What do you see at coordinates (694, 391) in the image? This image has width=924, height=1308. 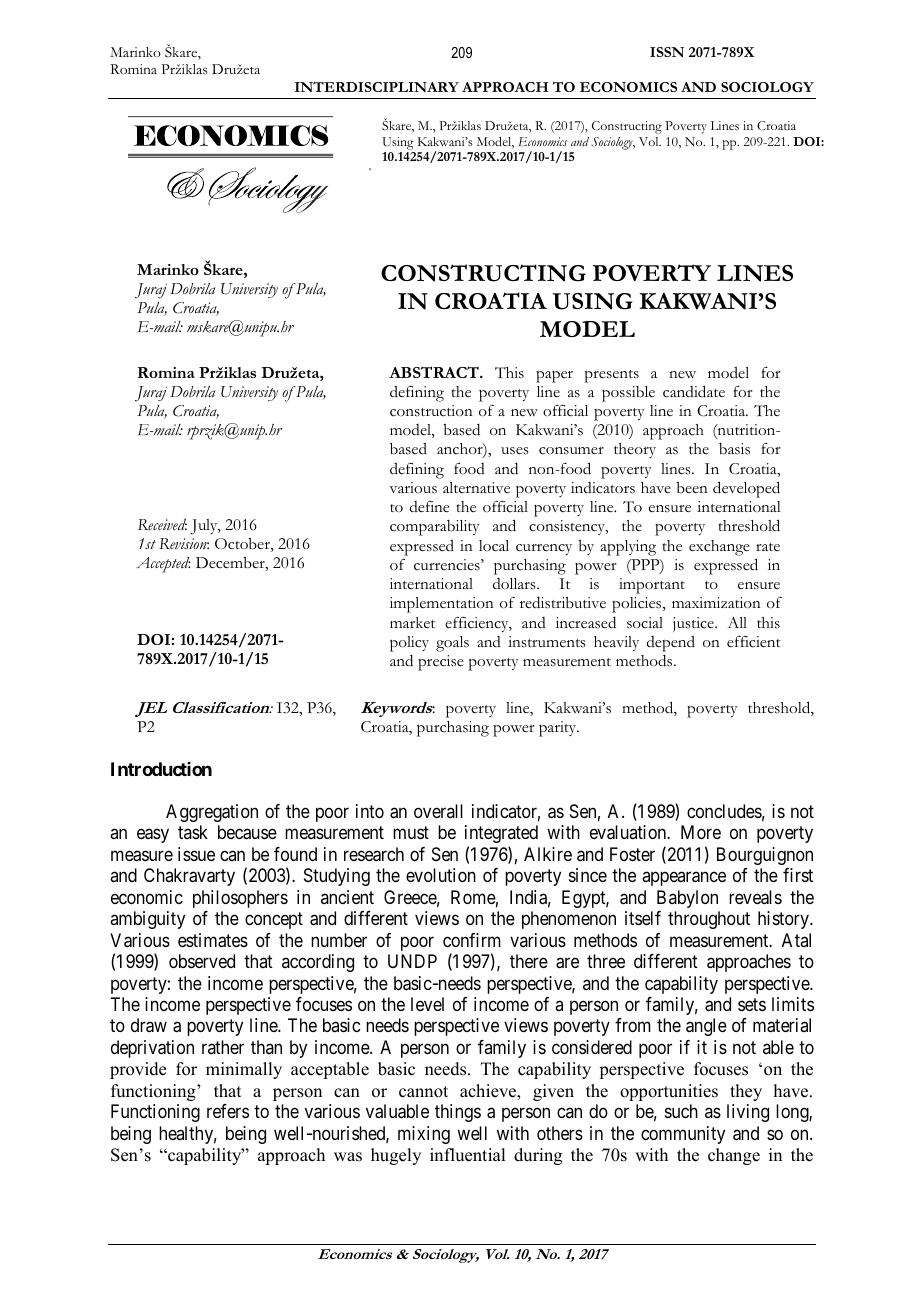 I see `candidate` at bounding box center [694, 391].
